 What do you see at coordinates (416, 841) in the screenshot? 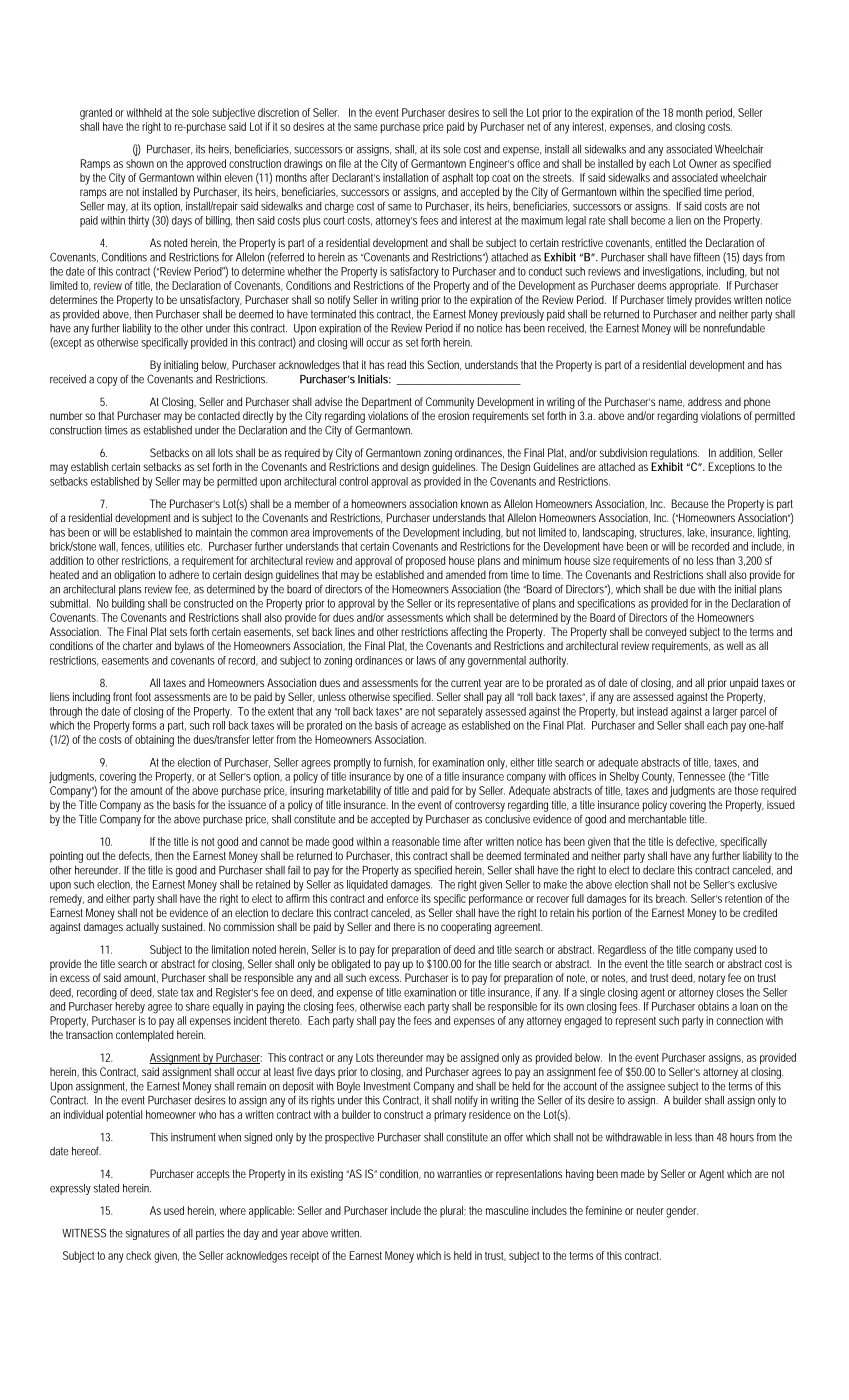
I see `reasonable` at bounding box center [416, 841].
